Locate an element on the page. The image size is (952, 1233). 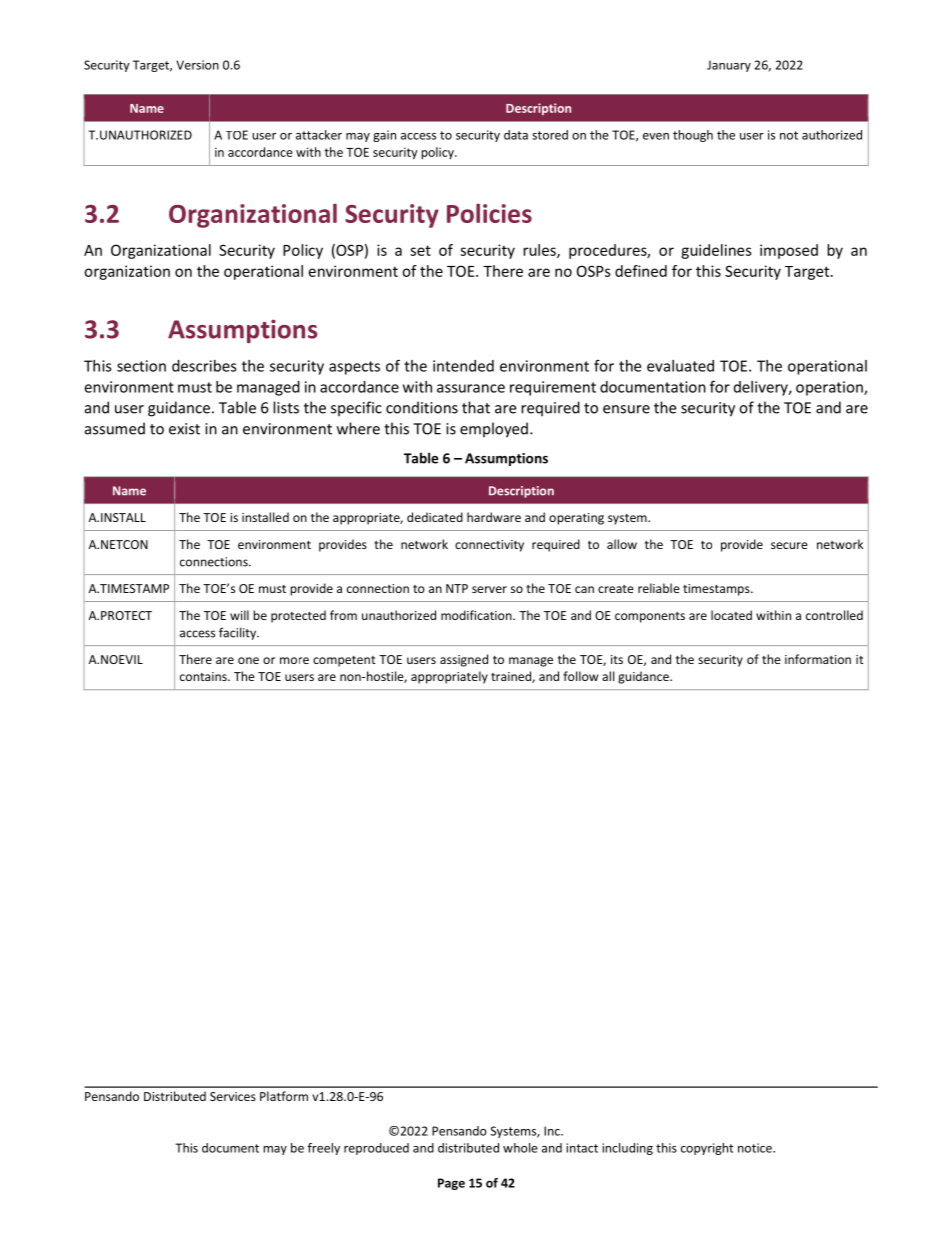
January is located at coordinates (729, 66).
